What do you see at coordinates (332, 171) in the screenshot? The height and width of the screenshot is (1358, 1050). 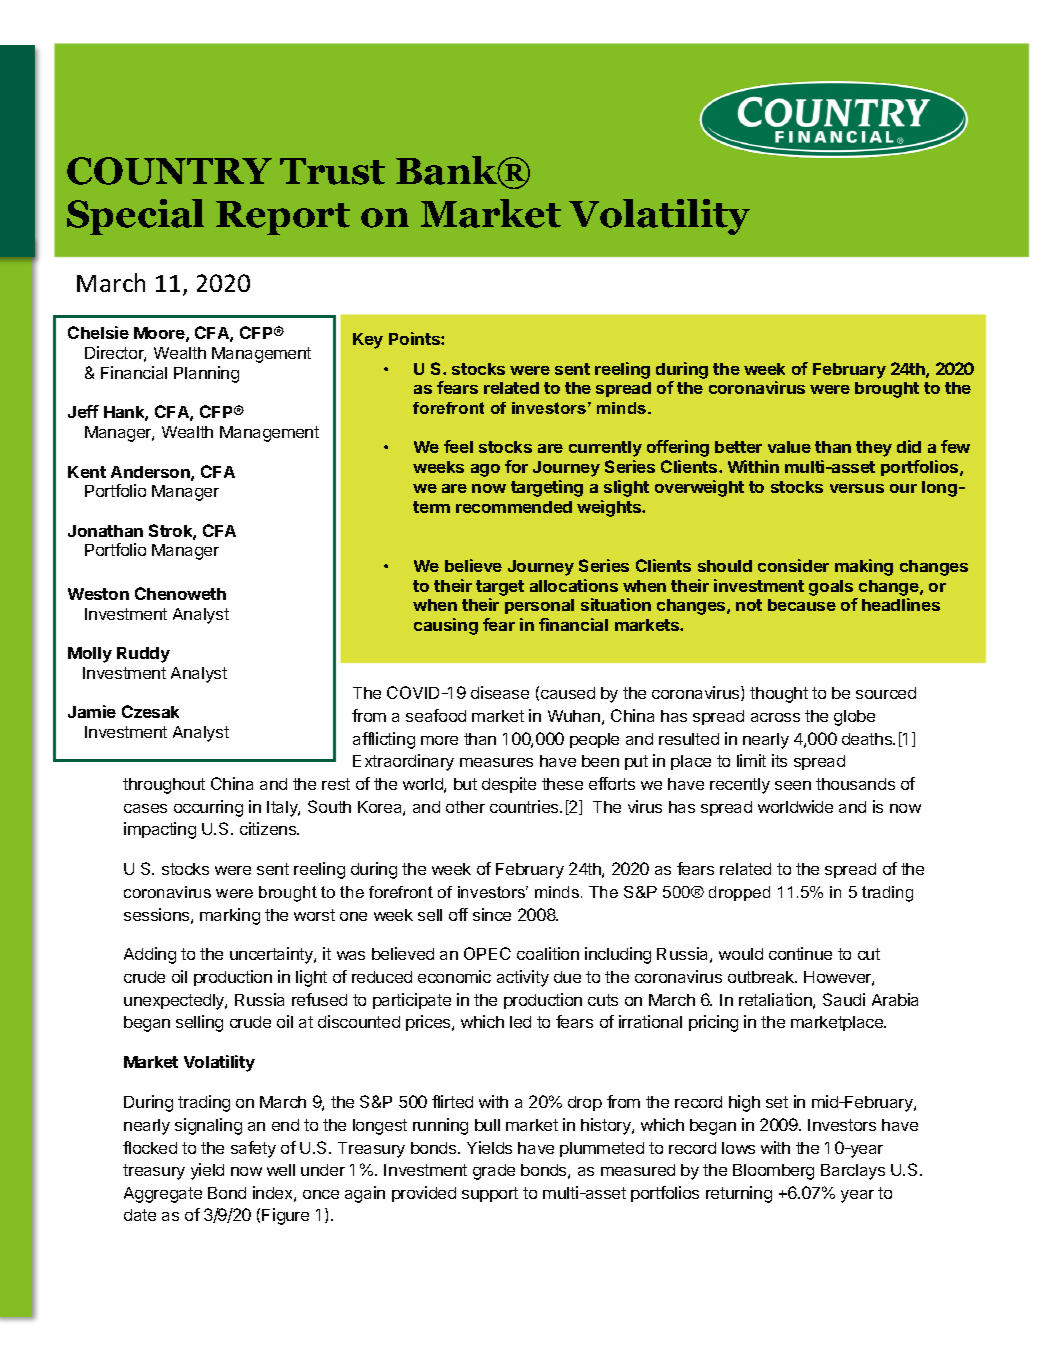 I see `Trust` at bounding box center [332, 171].
